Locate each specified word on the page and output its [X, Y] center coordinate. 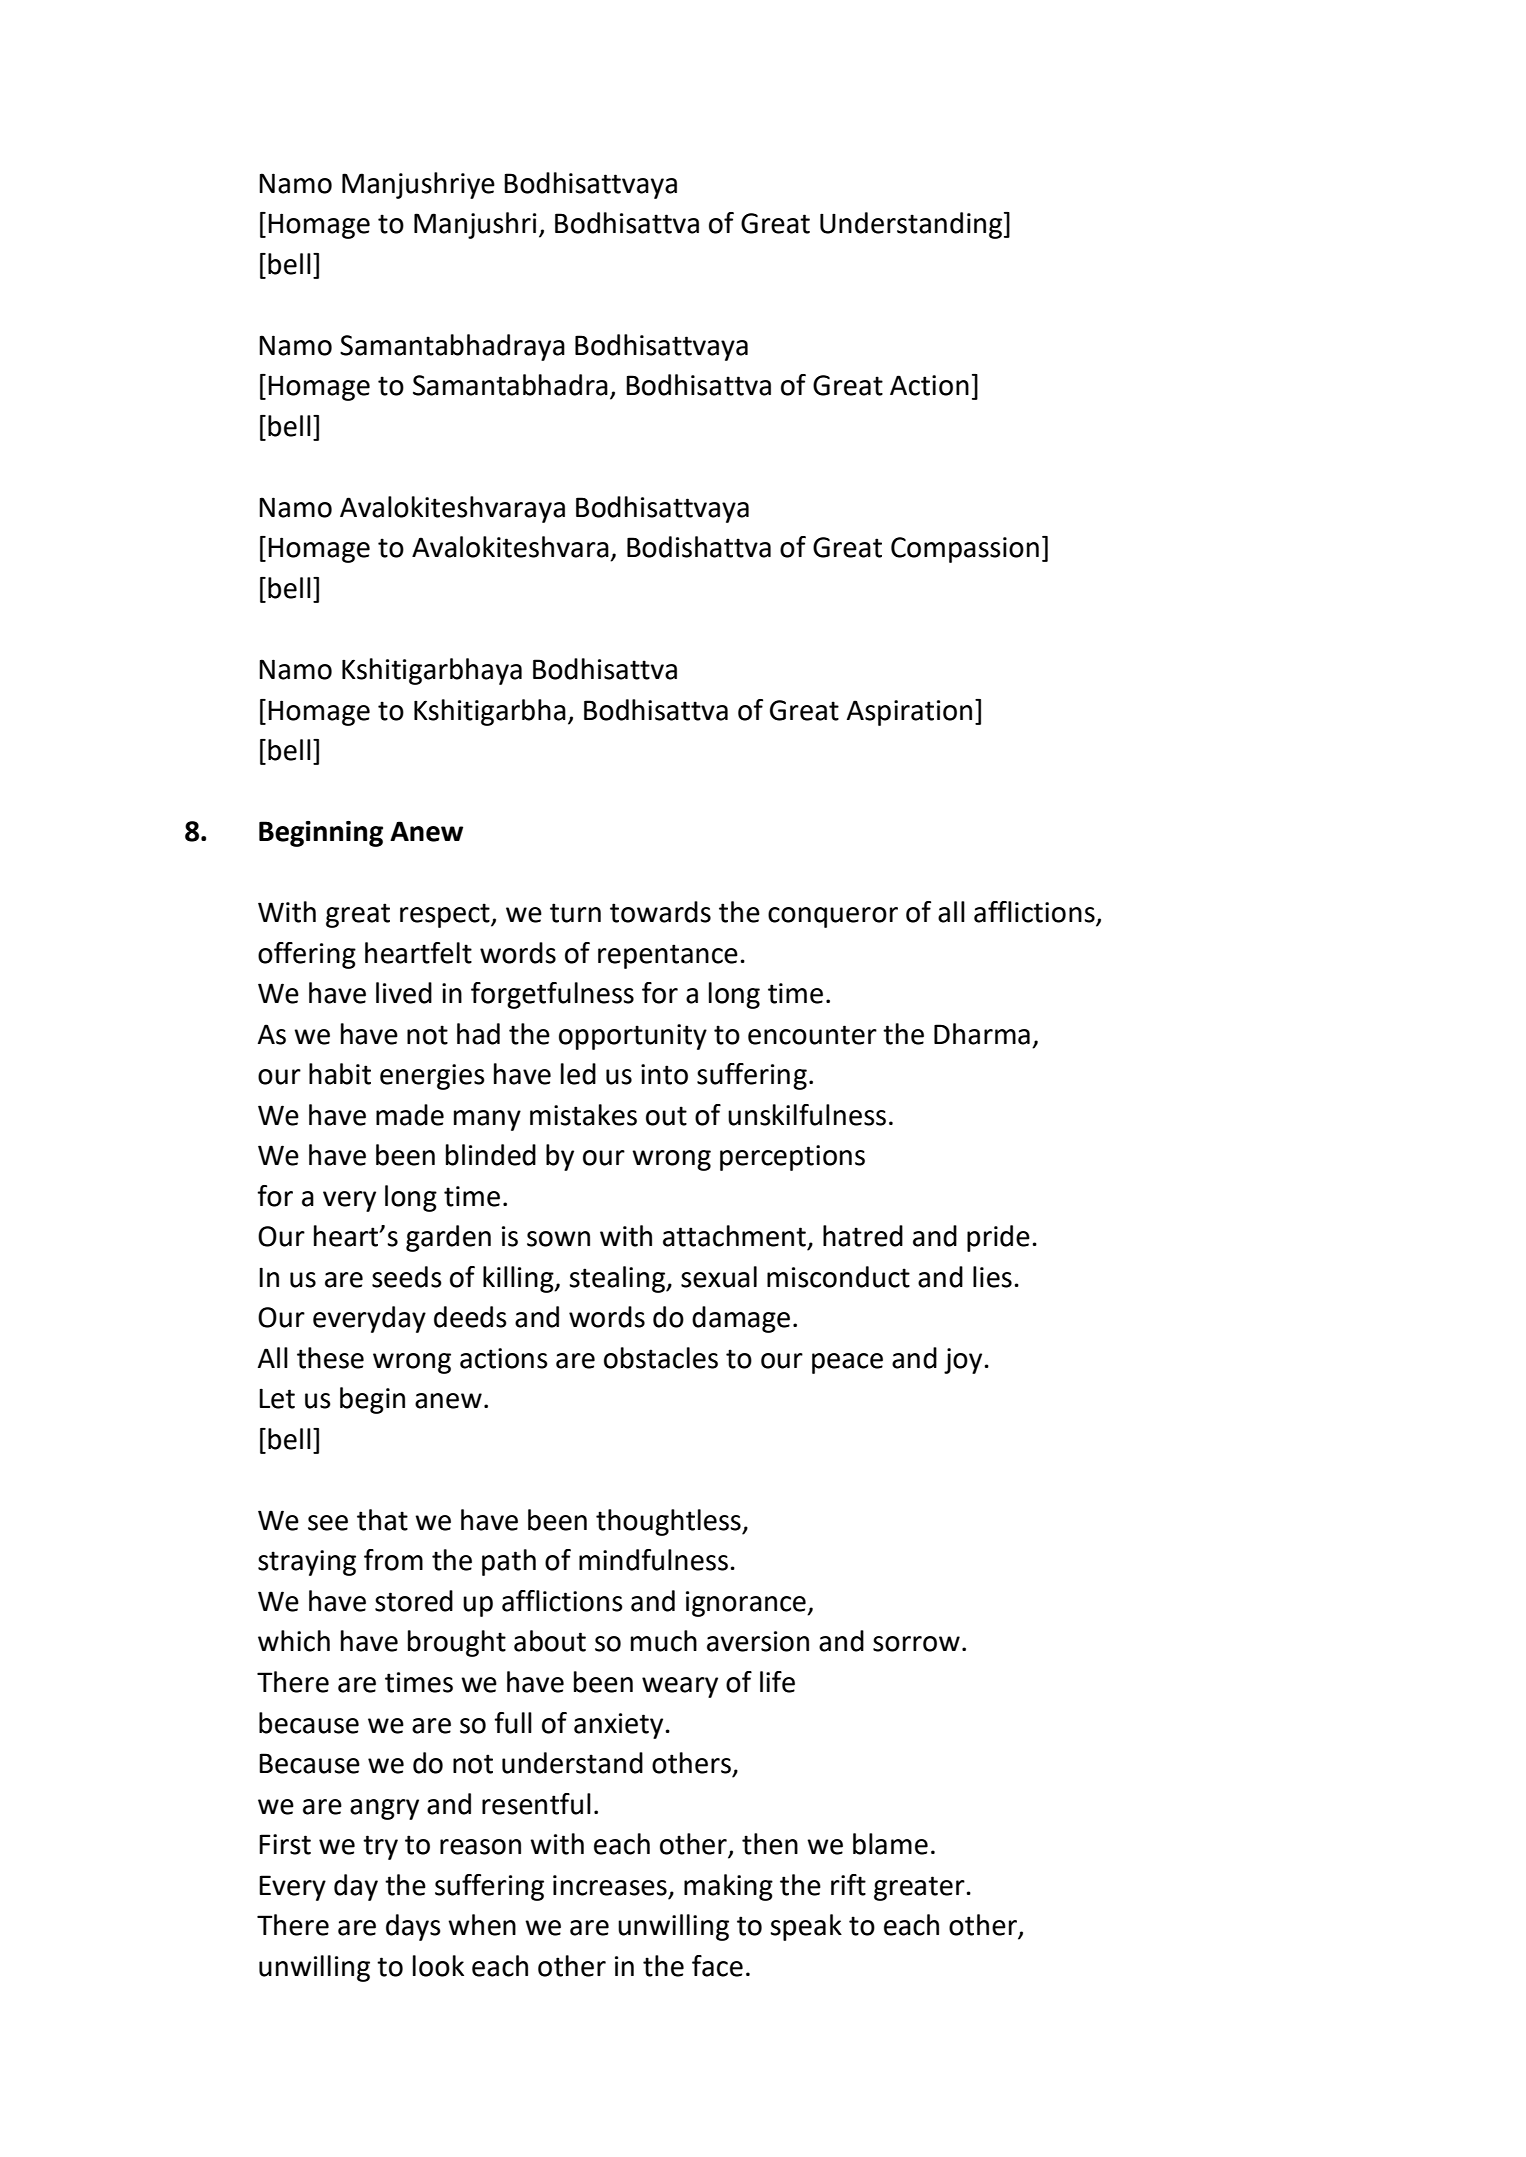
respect [446, 915]
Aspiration [909, 713]
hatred [863, 1236]
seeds [407, 1277]
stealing [618, 1279]
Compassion [965, 550]
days [413, 1927]
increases [610, 1885]
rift [848, 1885]
